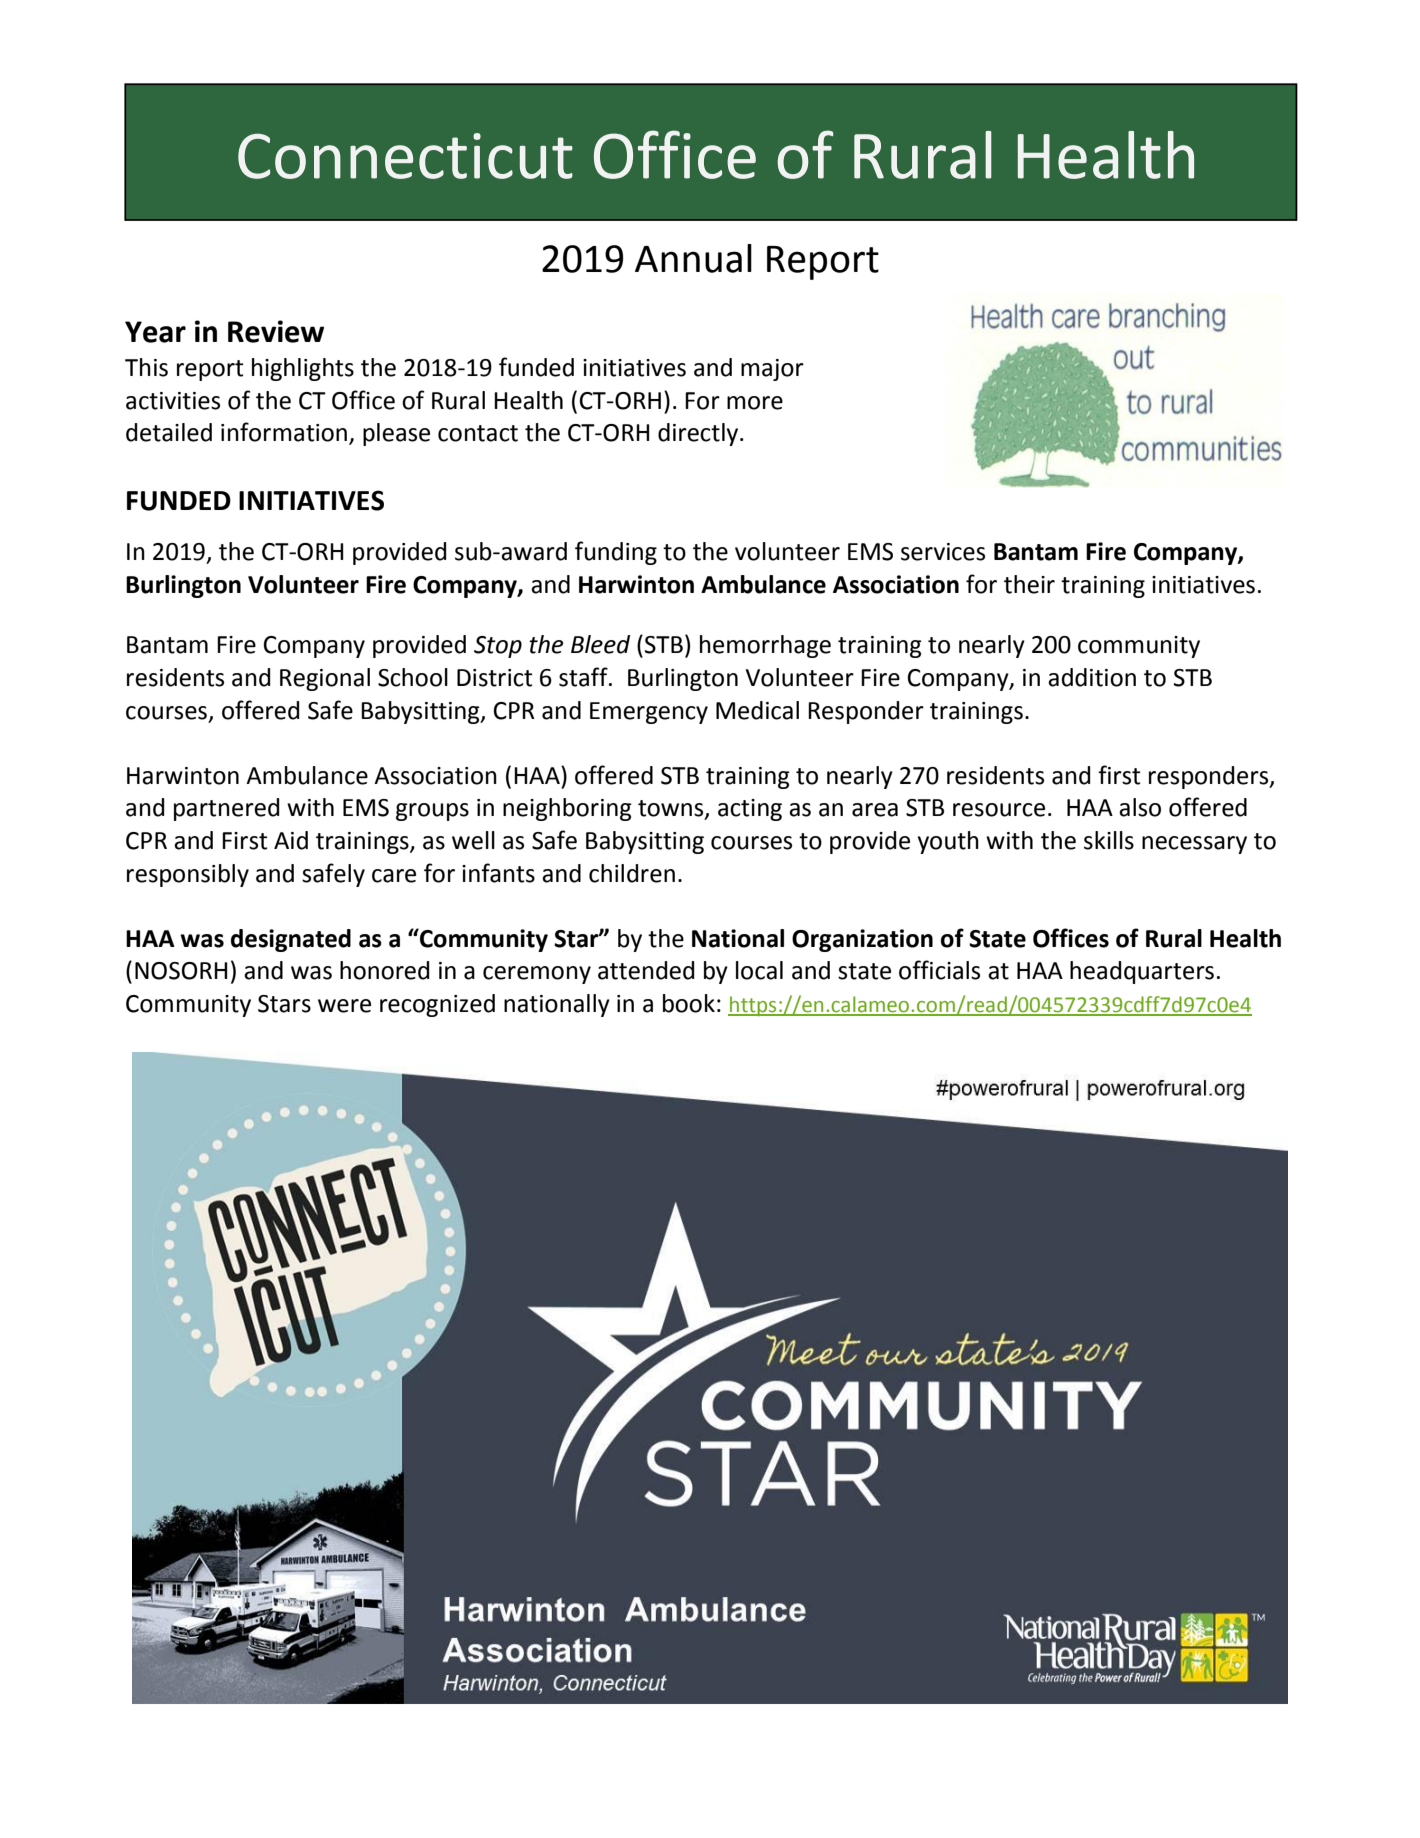 This image has height=1838, width=1420. Describe the element at coordinates (693, 258) in the image. I see `Annual` at that location.
